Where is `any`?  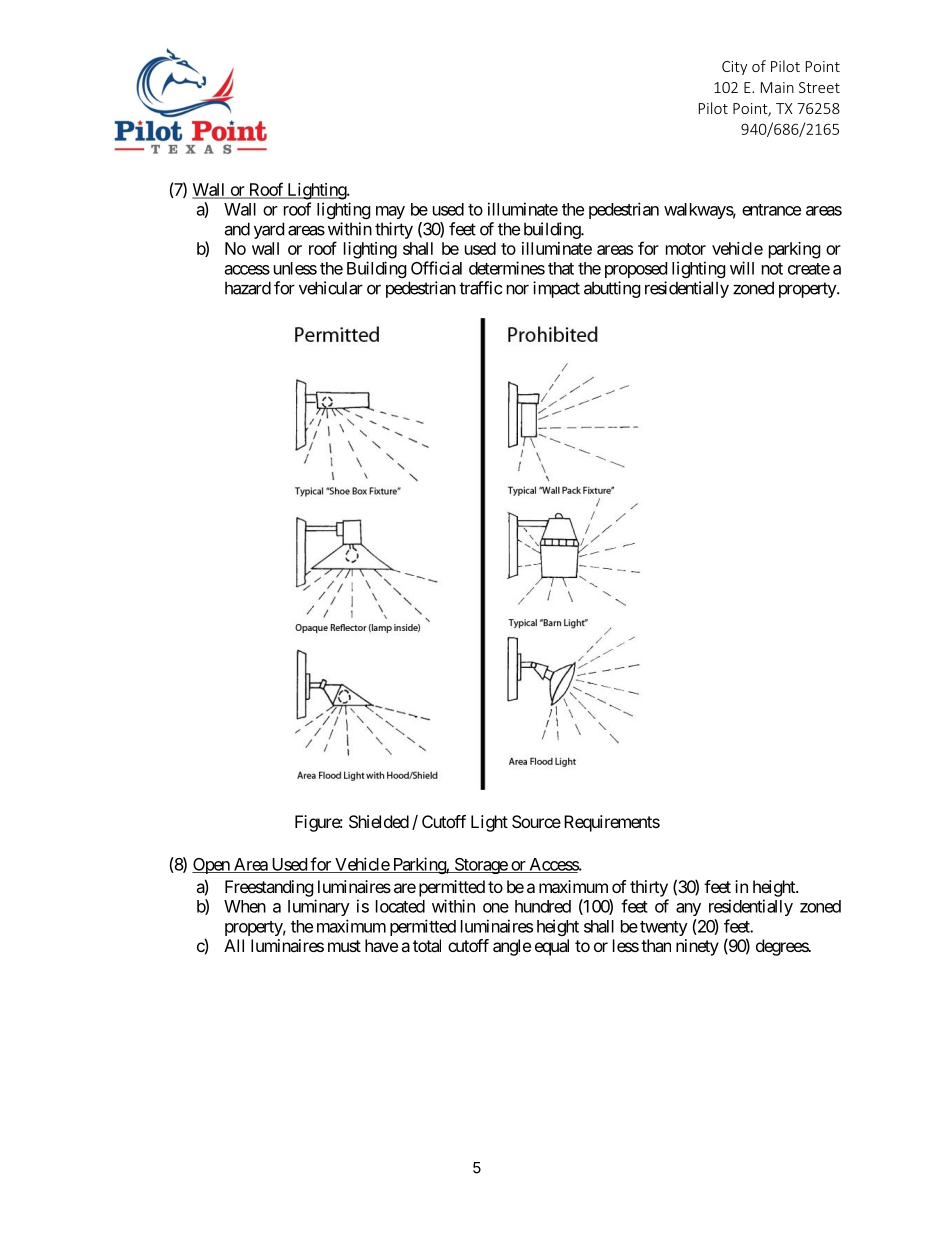
any is located at coordinates (688, 909).
